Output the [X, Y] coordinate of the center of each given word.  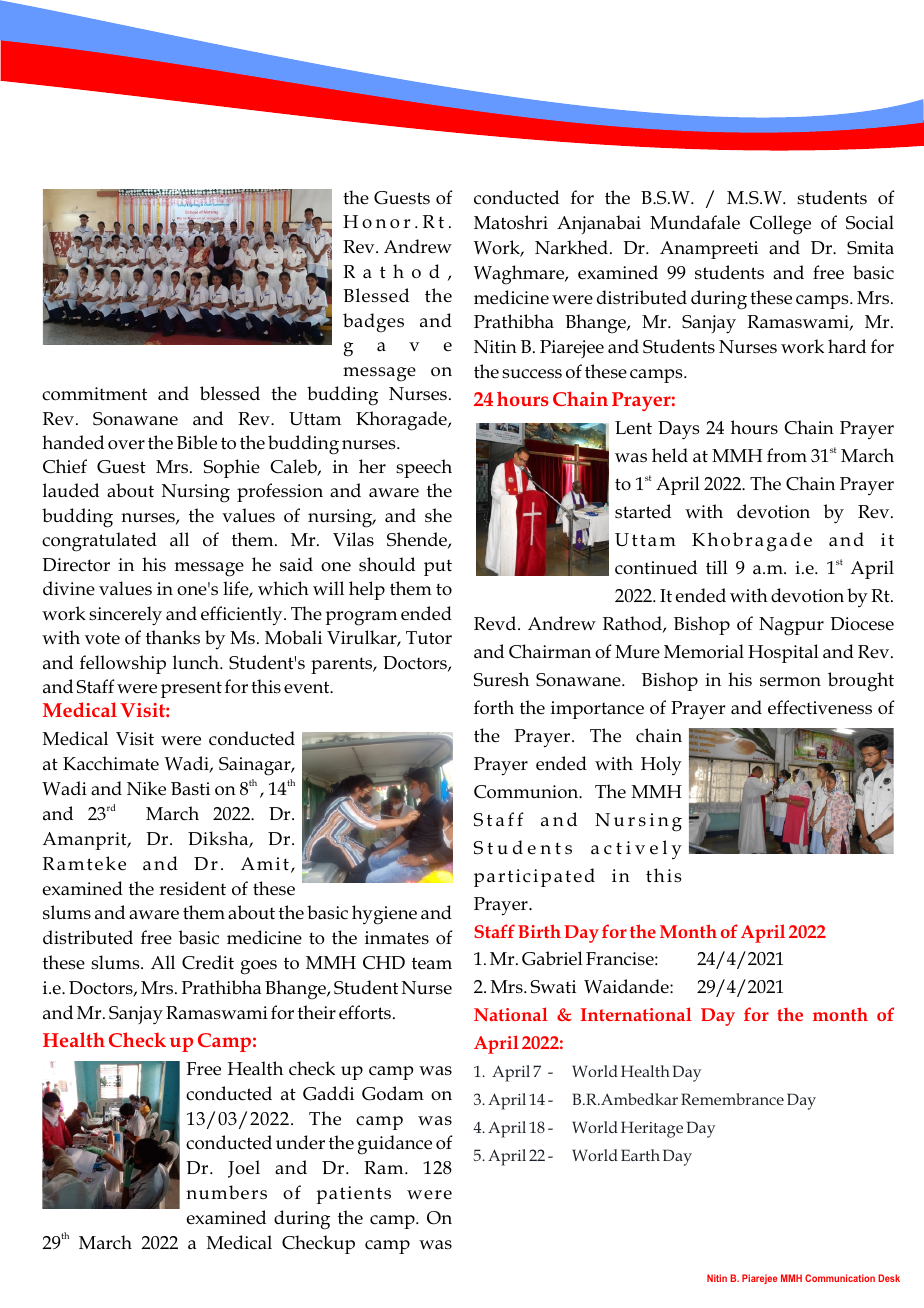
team [432, 963]
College [780, 225]
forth [494, 707]
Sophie [232, 468]
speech [424, 468]
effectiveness [820, 707]
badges [373, 323]
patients [353, 1195]
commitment [94, 394]
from [787, 455]
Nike [146, 788]
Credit [208, 962]
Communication [840, 1278]
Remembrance [732, 1099]
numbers [226, 1192]
